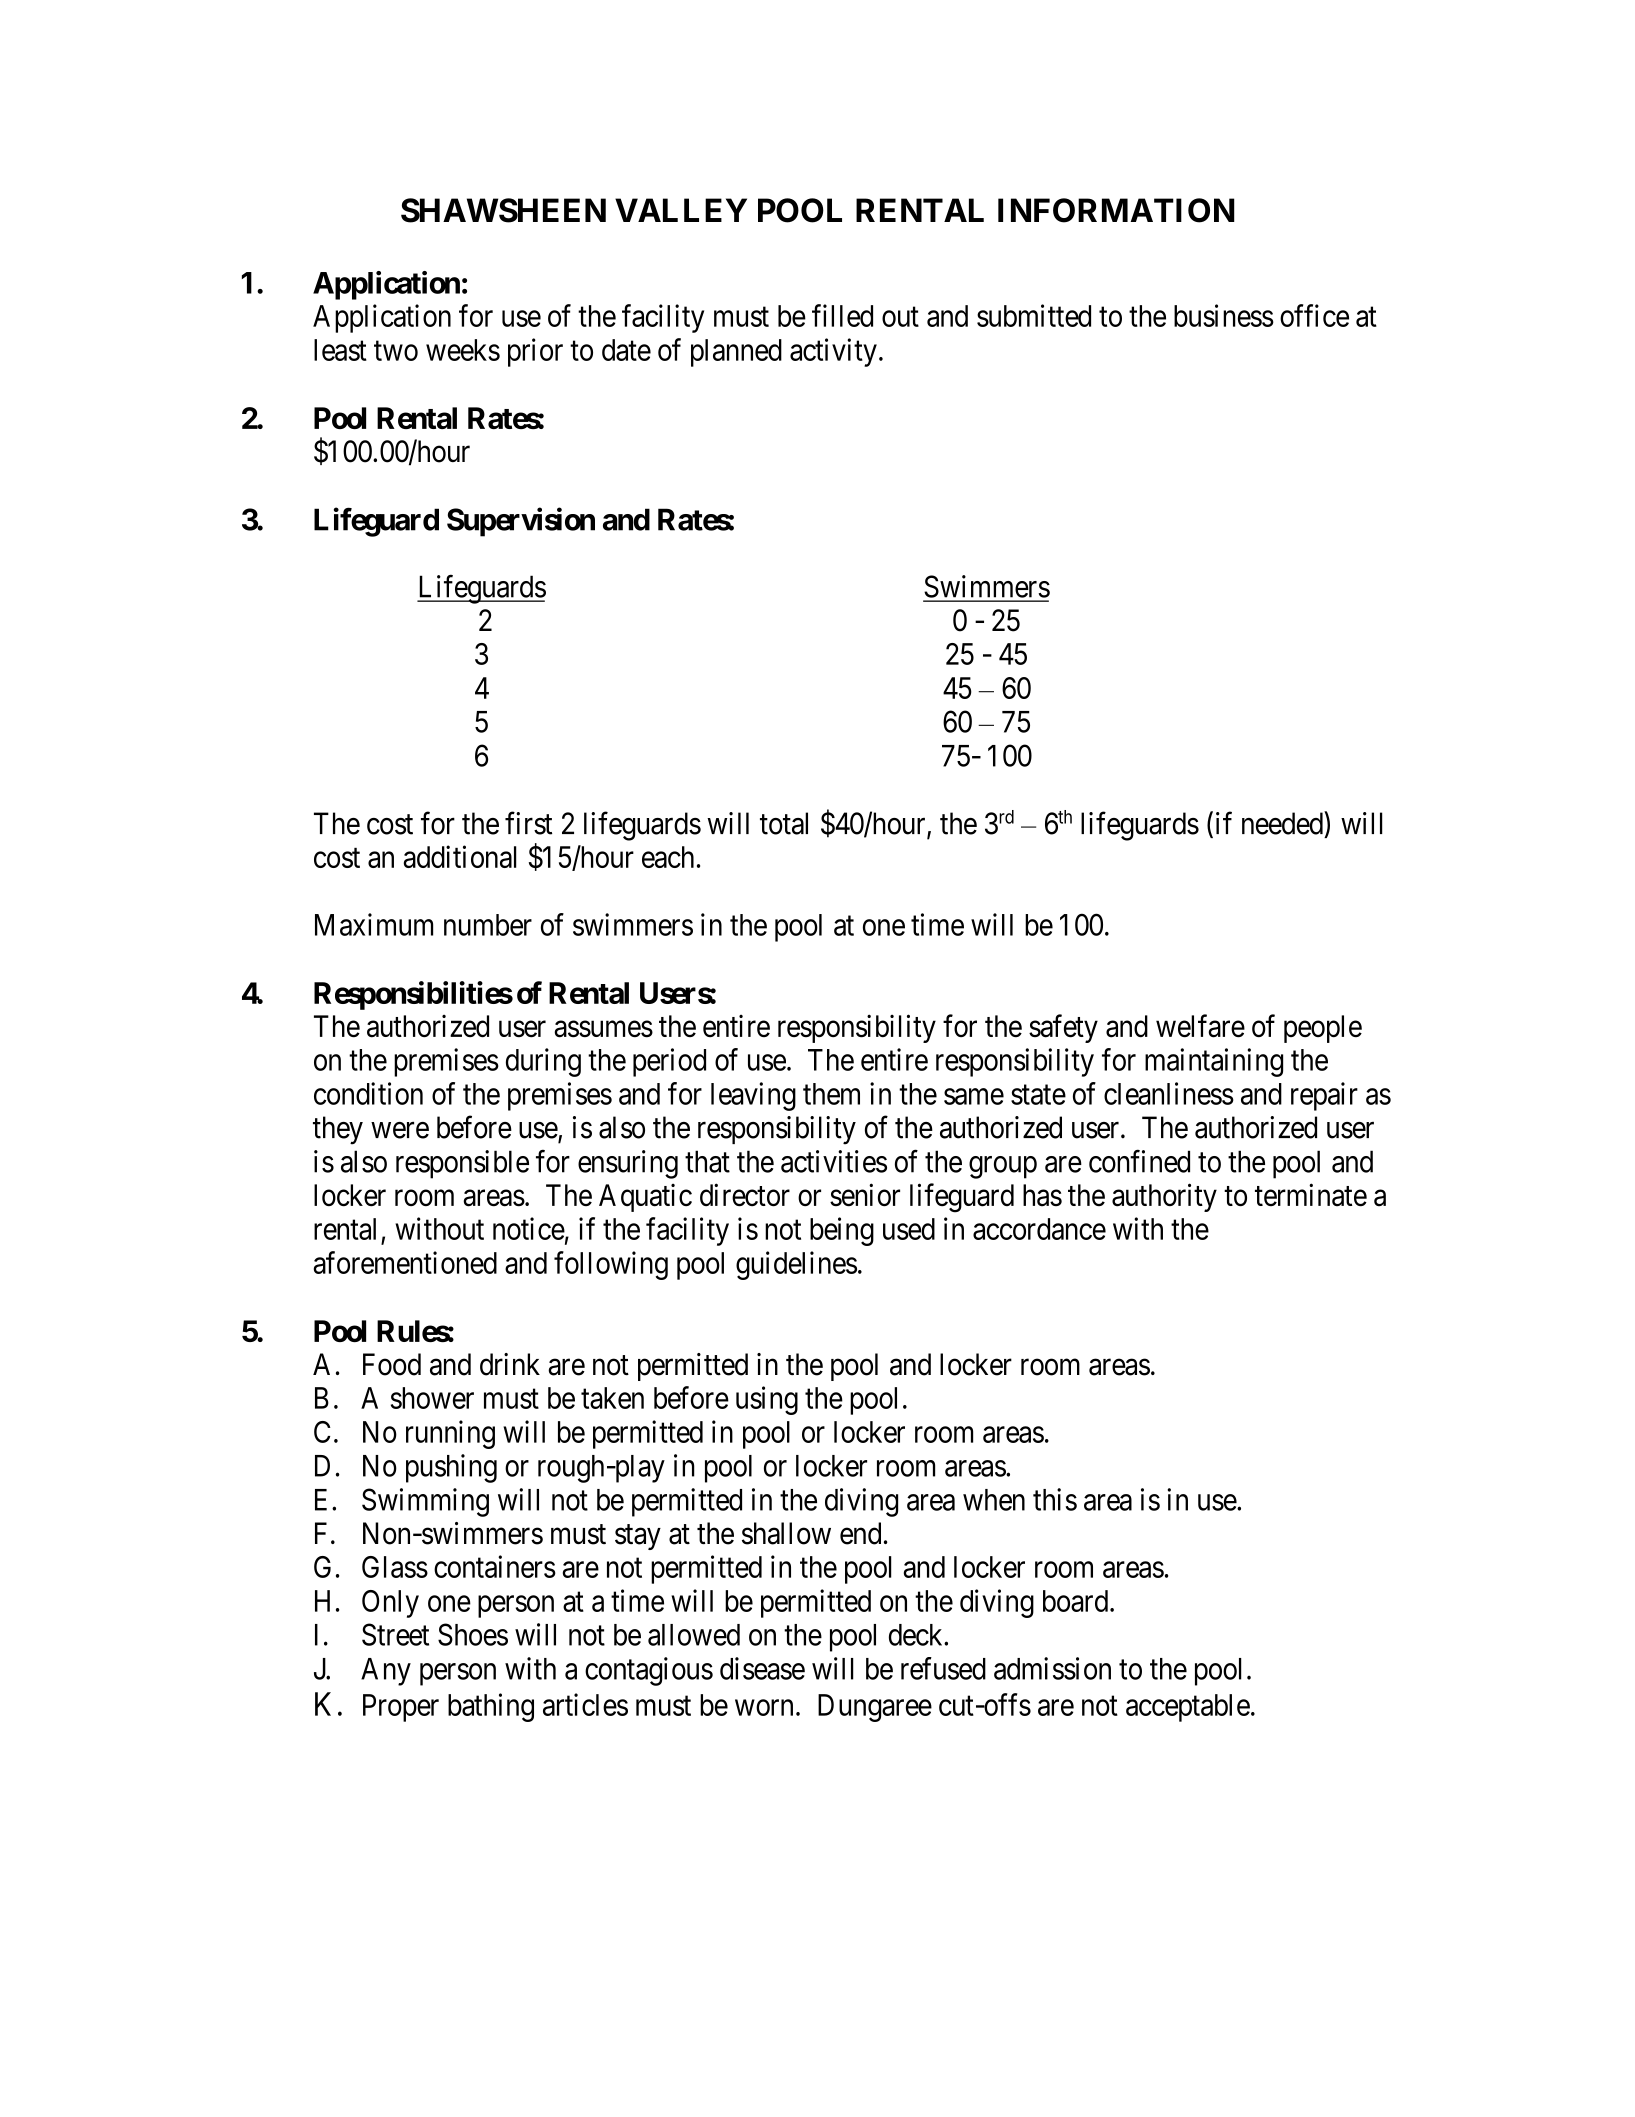 Image resolution: width=1635 pixels, height=2117 pixels. What do you see at coordinates (396, 351) in the page?
I see `two` at bounding box center [396, 351].
